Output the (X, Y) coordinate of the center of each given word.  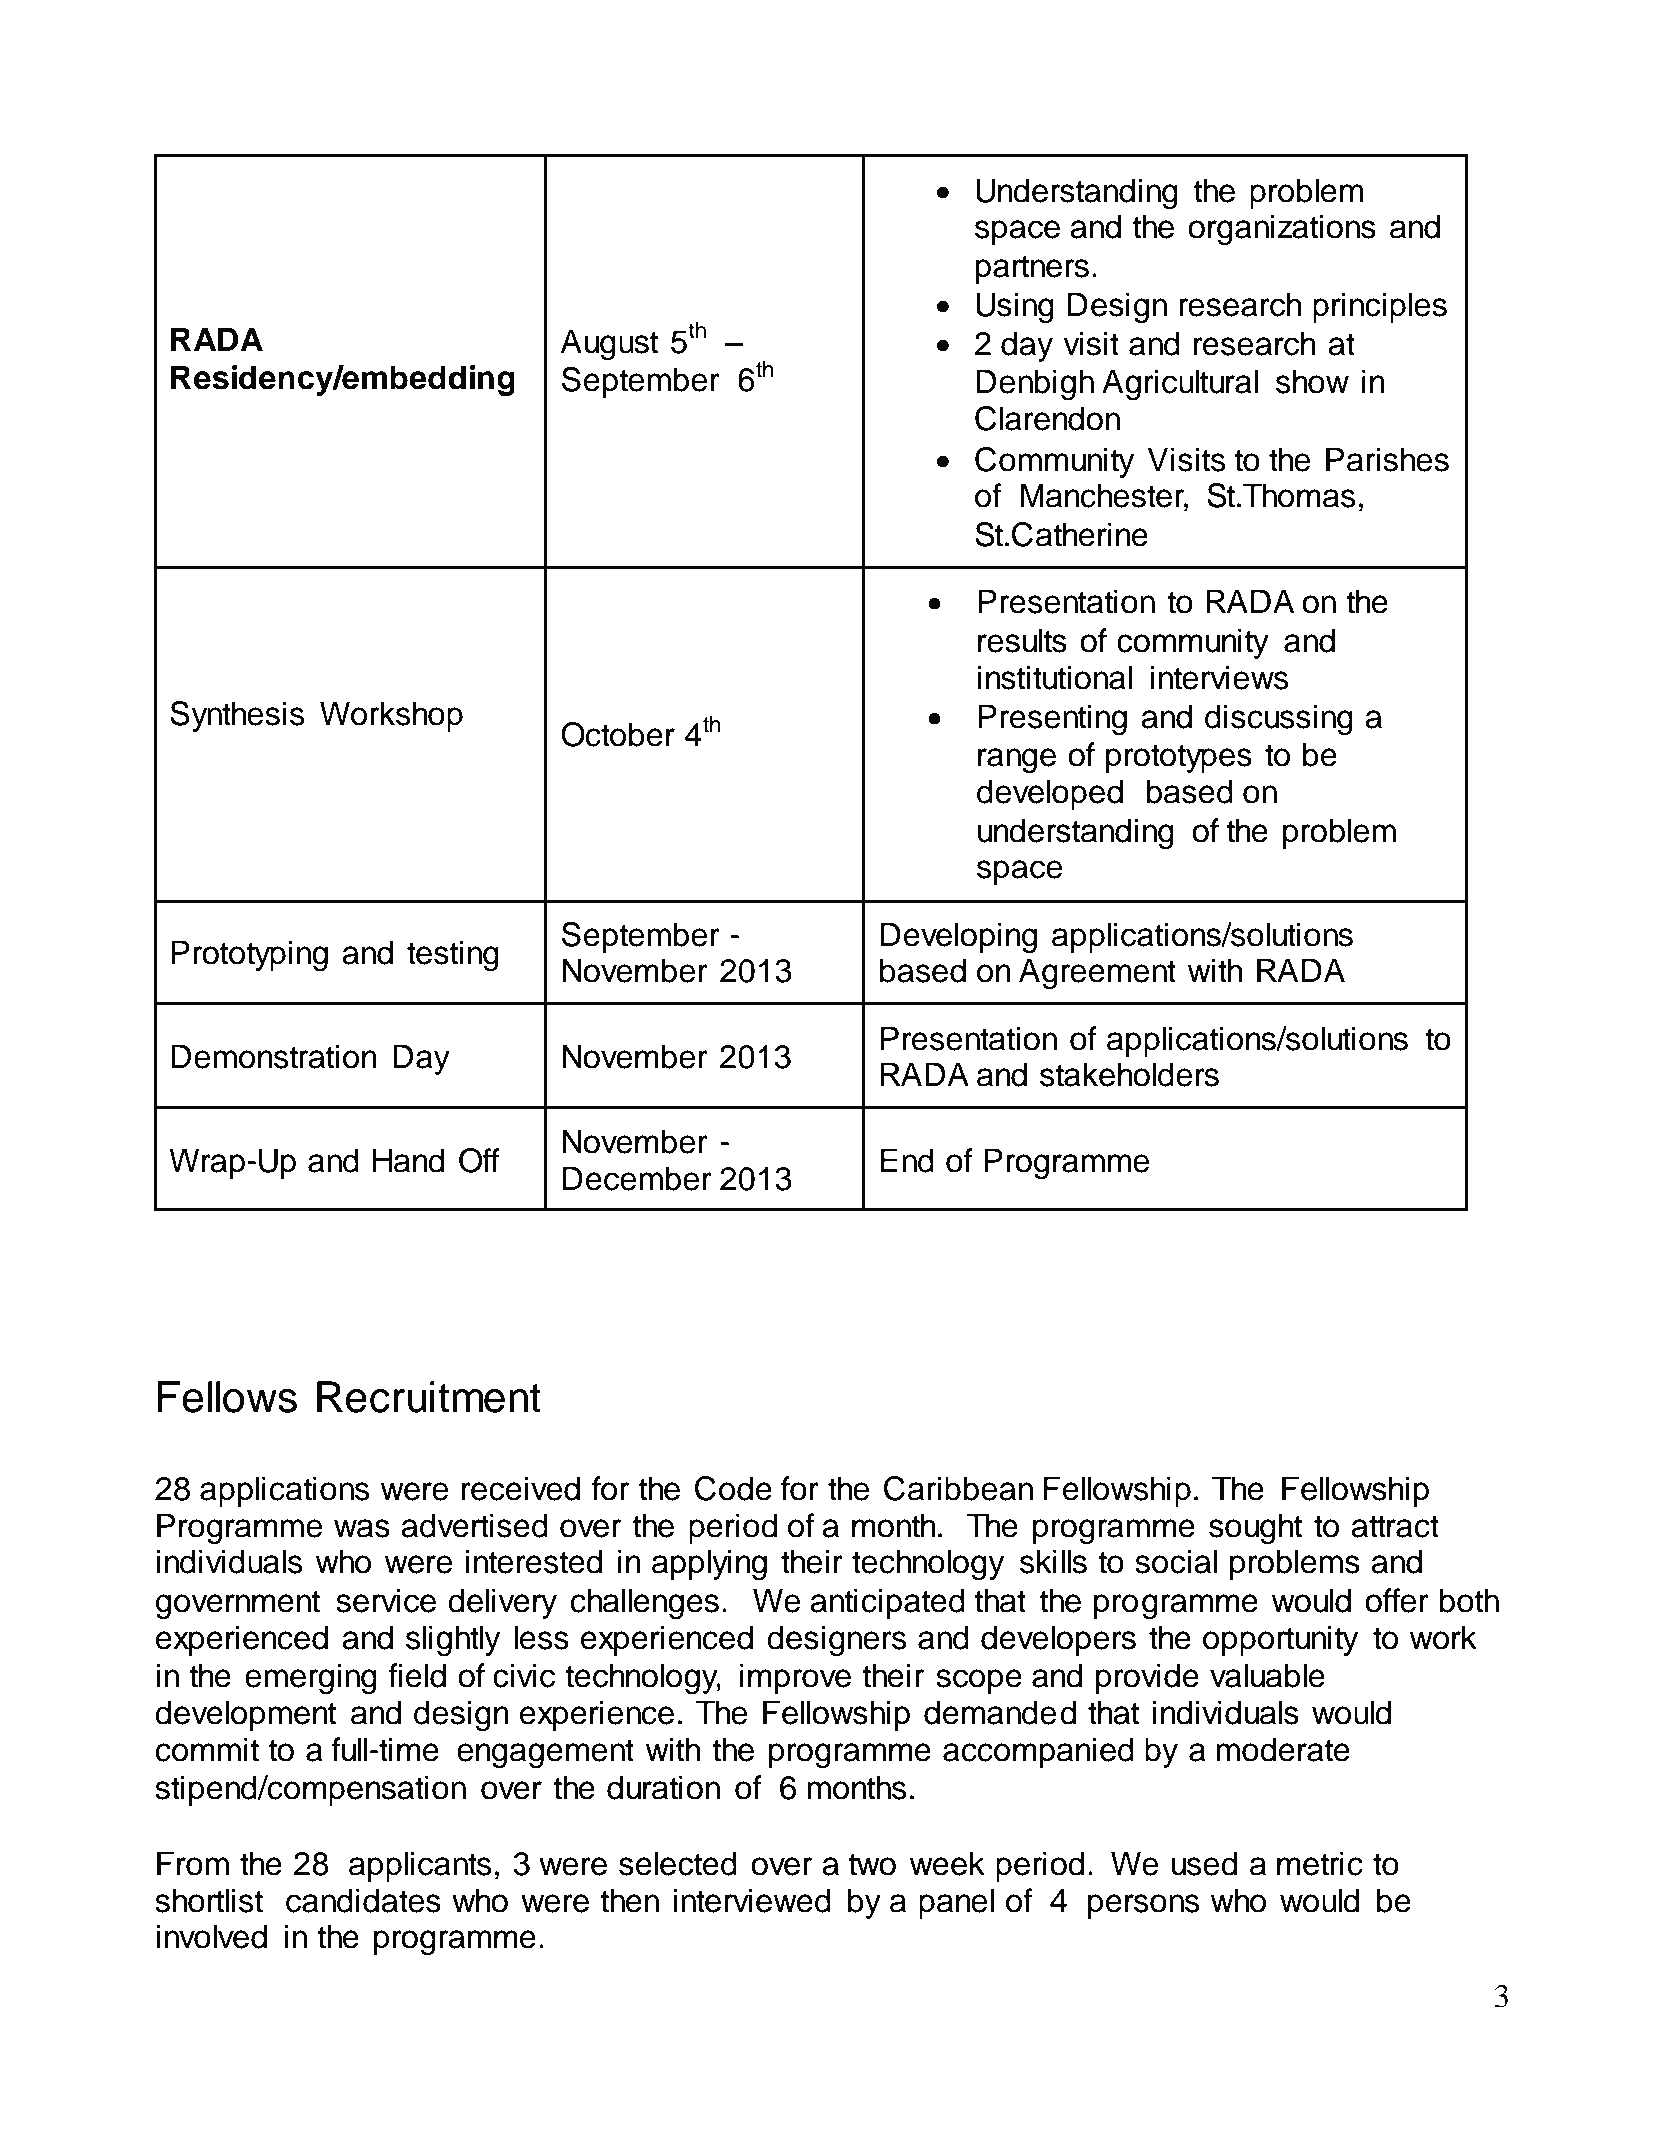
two (872, 1864)
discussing (1279, 719)
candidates (363, 1900)
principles (1380, 307)
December (637, 1178)
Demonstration (274, 1056)
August (609, 344)
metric (1320, 1863)
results (1022, 640)
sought (1255, 1528)
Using (1015, 307)
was (362, 1528)
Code (733, 1488)
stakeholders (1129, 1074)
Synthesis (237, 716)
